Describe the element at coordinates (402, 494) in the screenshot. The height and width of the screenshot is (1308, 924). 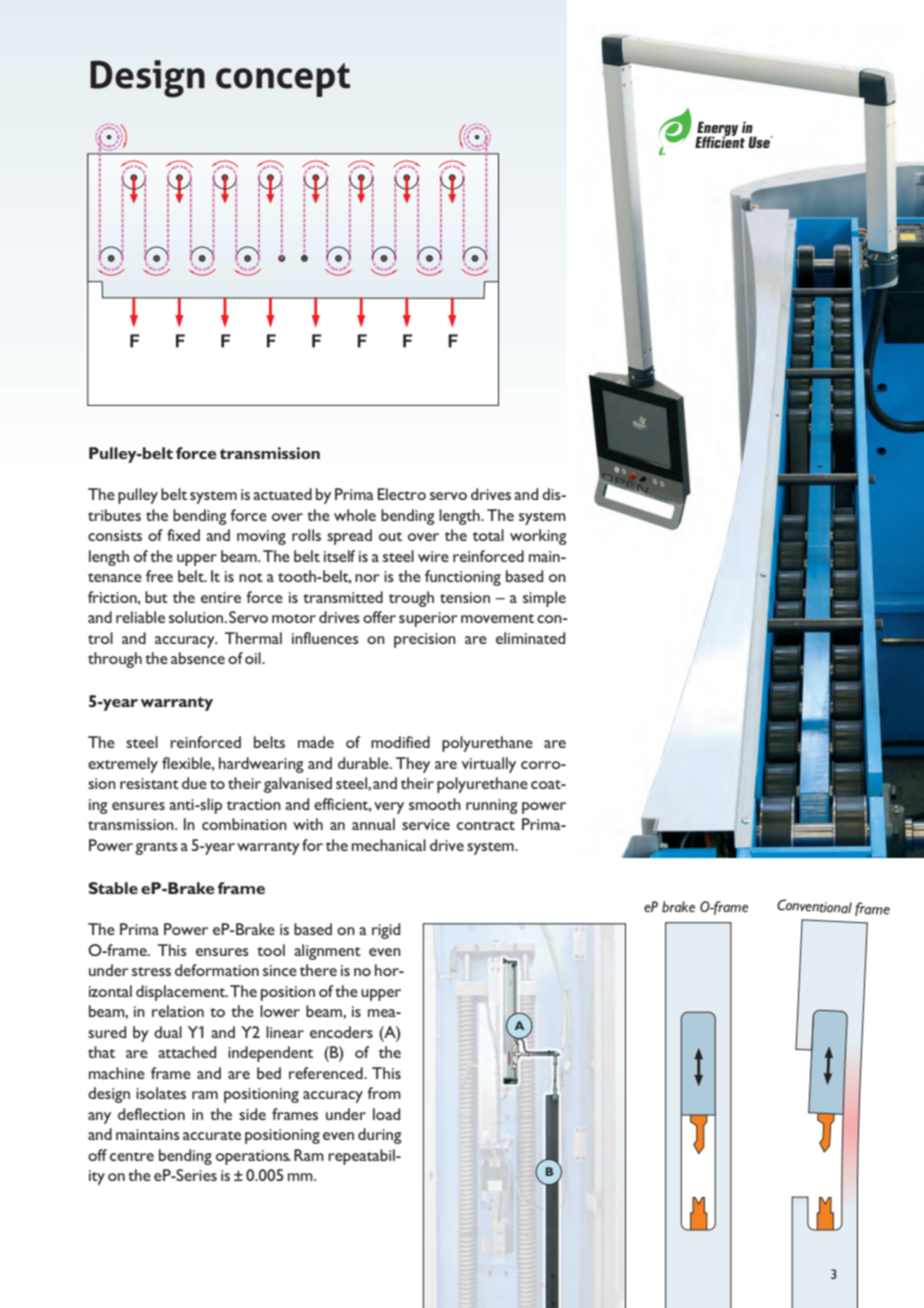
I see `Electro` at that location.
